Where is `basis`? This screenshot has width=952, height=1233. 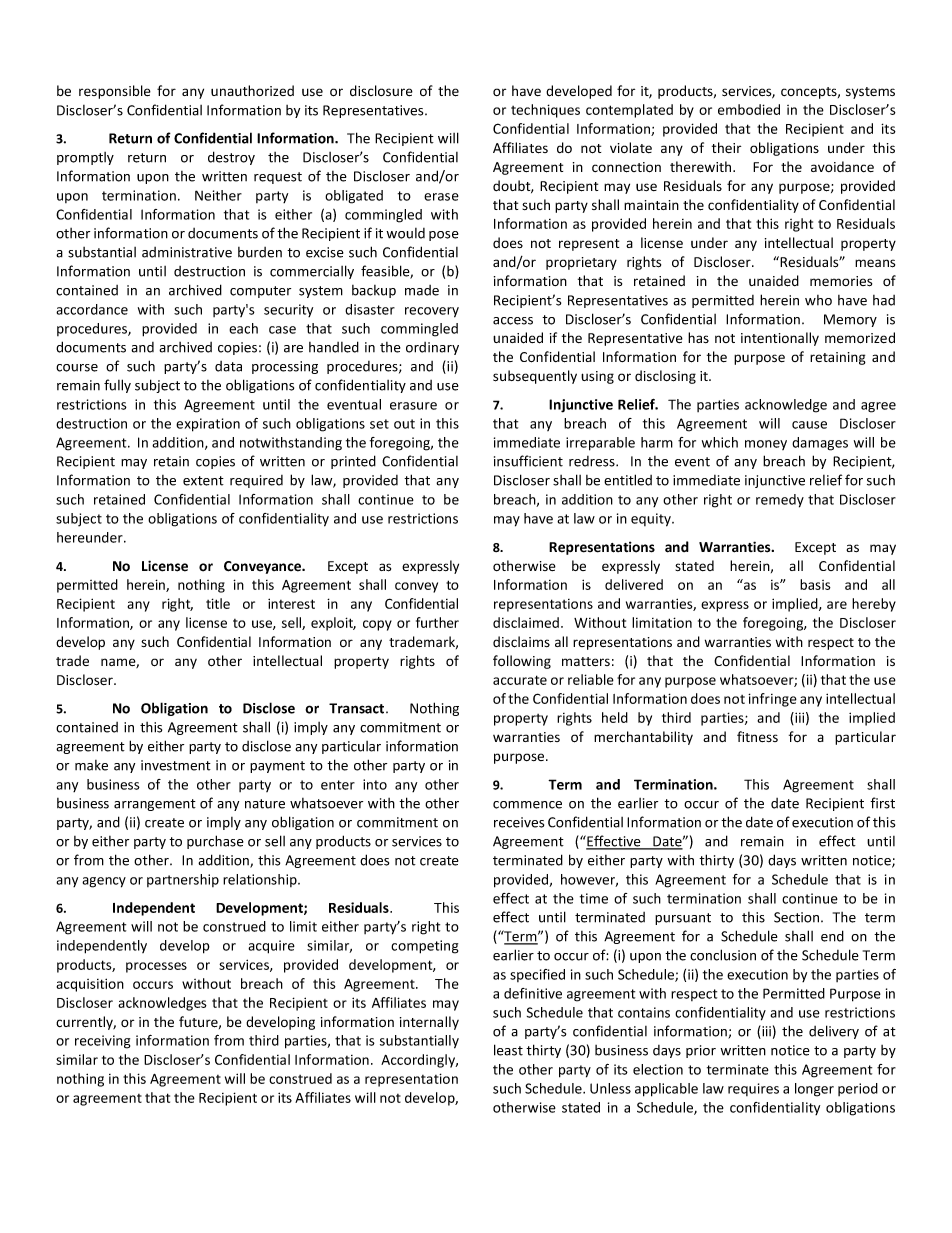 basis is located at coordinates (815, 584).
